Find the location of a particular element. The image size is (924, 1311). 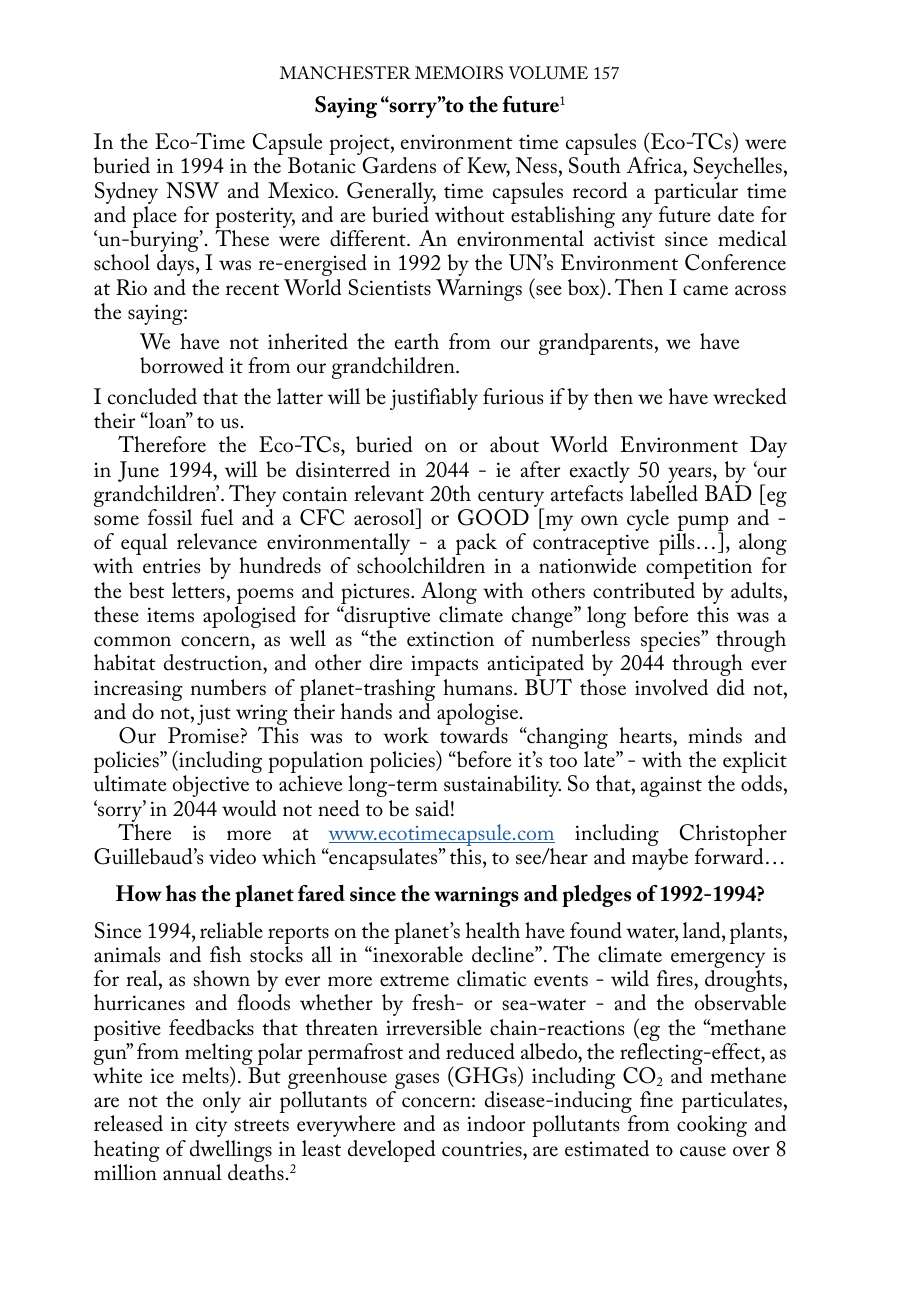

NSW is located at coordinates (192, 190).
